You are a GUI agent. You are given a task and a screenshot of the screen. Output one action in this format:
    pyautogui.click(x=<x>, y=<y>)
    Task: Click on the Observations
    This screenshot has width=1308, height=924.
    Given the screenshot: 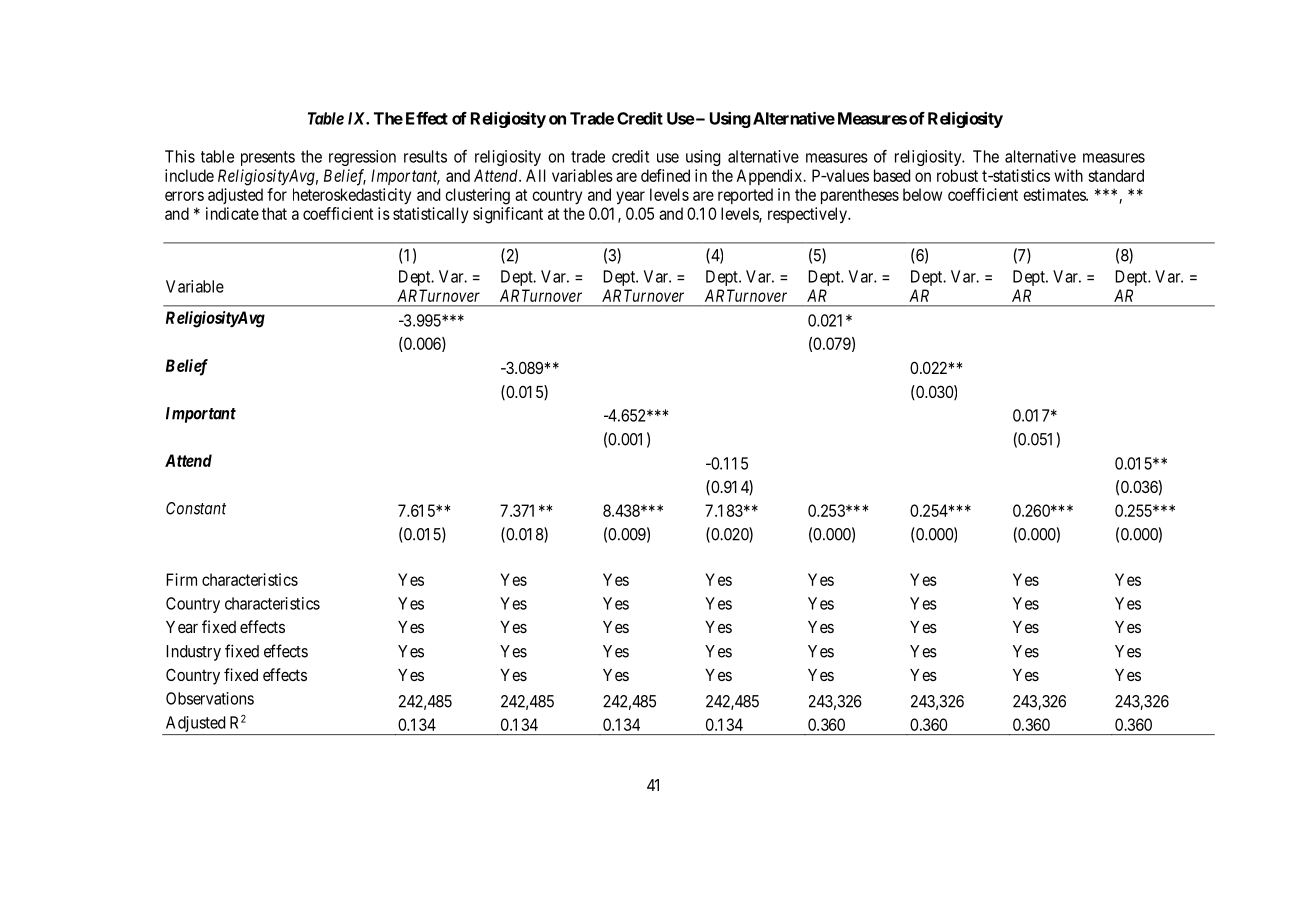 What is the action you would take?
    pyautogui.click(x=210, y=698)
